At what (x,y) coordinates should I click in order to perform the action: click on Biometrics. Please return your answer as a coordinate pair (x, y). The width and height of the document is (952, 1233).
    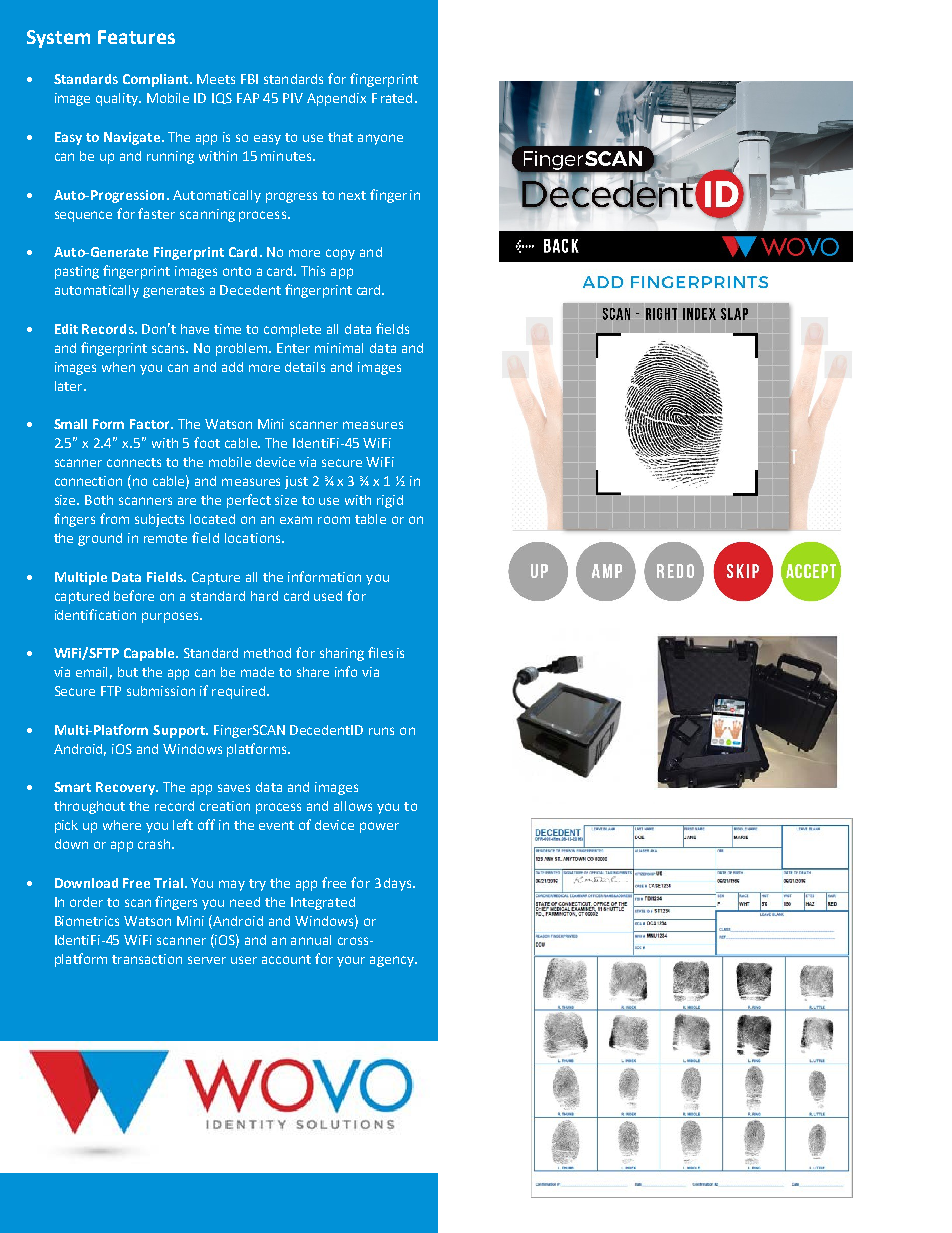
    Looking at the image, I should click on (87, 921).
